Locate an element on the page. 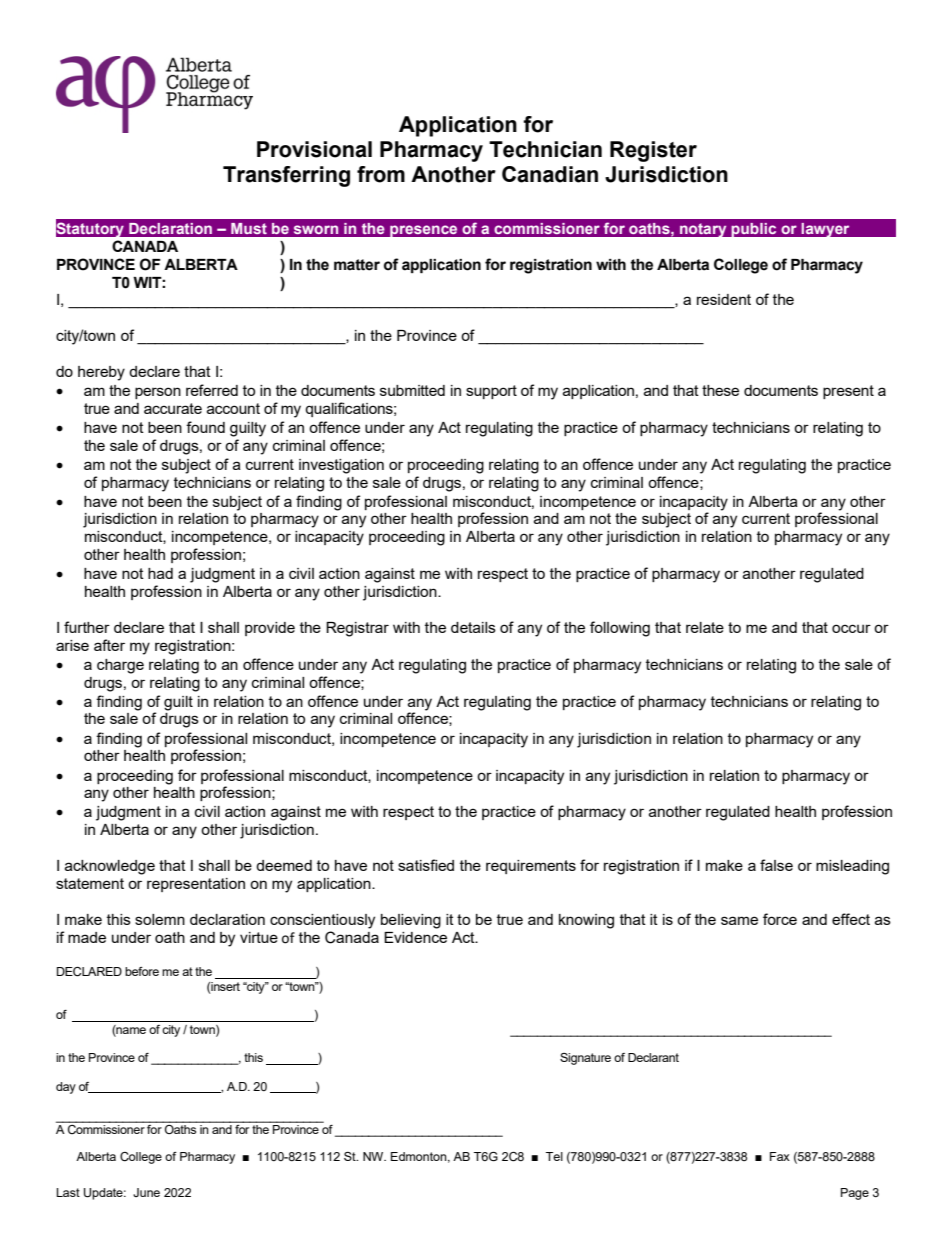  Register is located at coordinates (653, 151).
